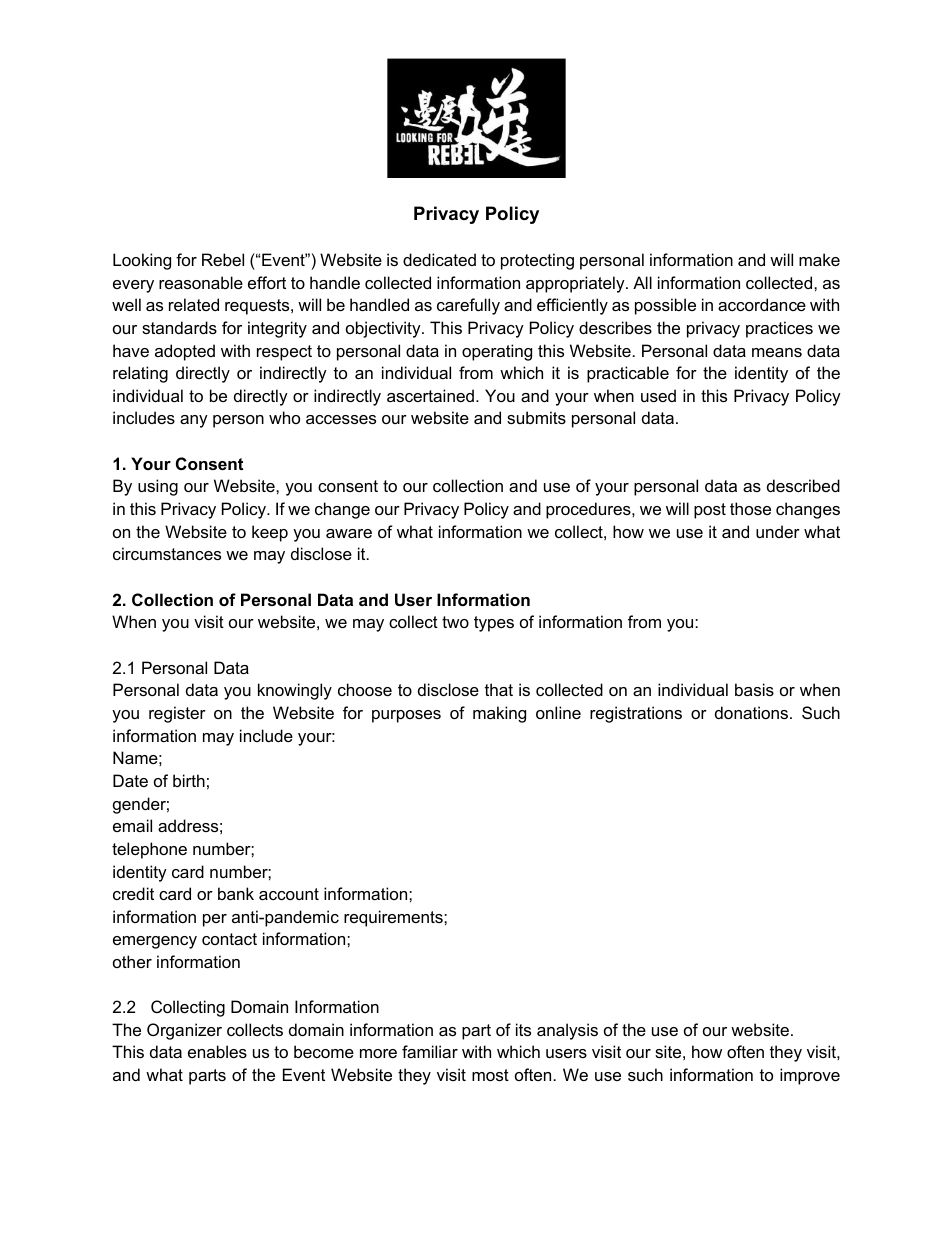  What do you see at coordinates (217, 1051) in the screenshot?
I see `enables` at bounding box center [217, 1051].
